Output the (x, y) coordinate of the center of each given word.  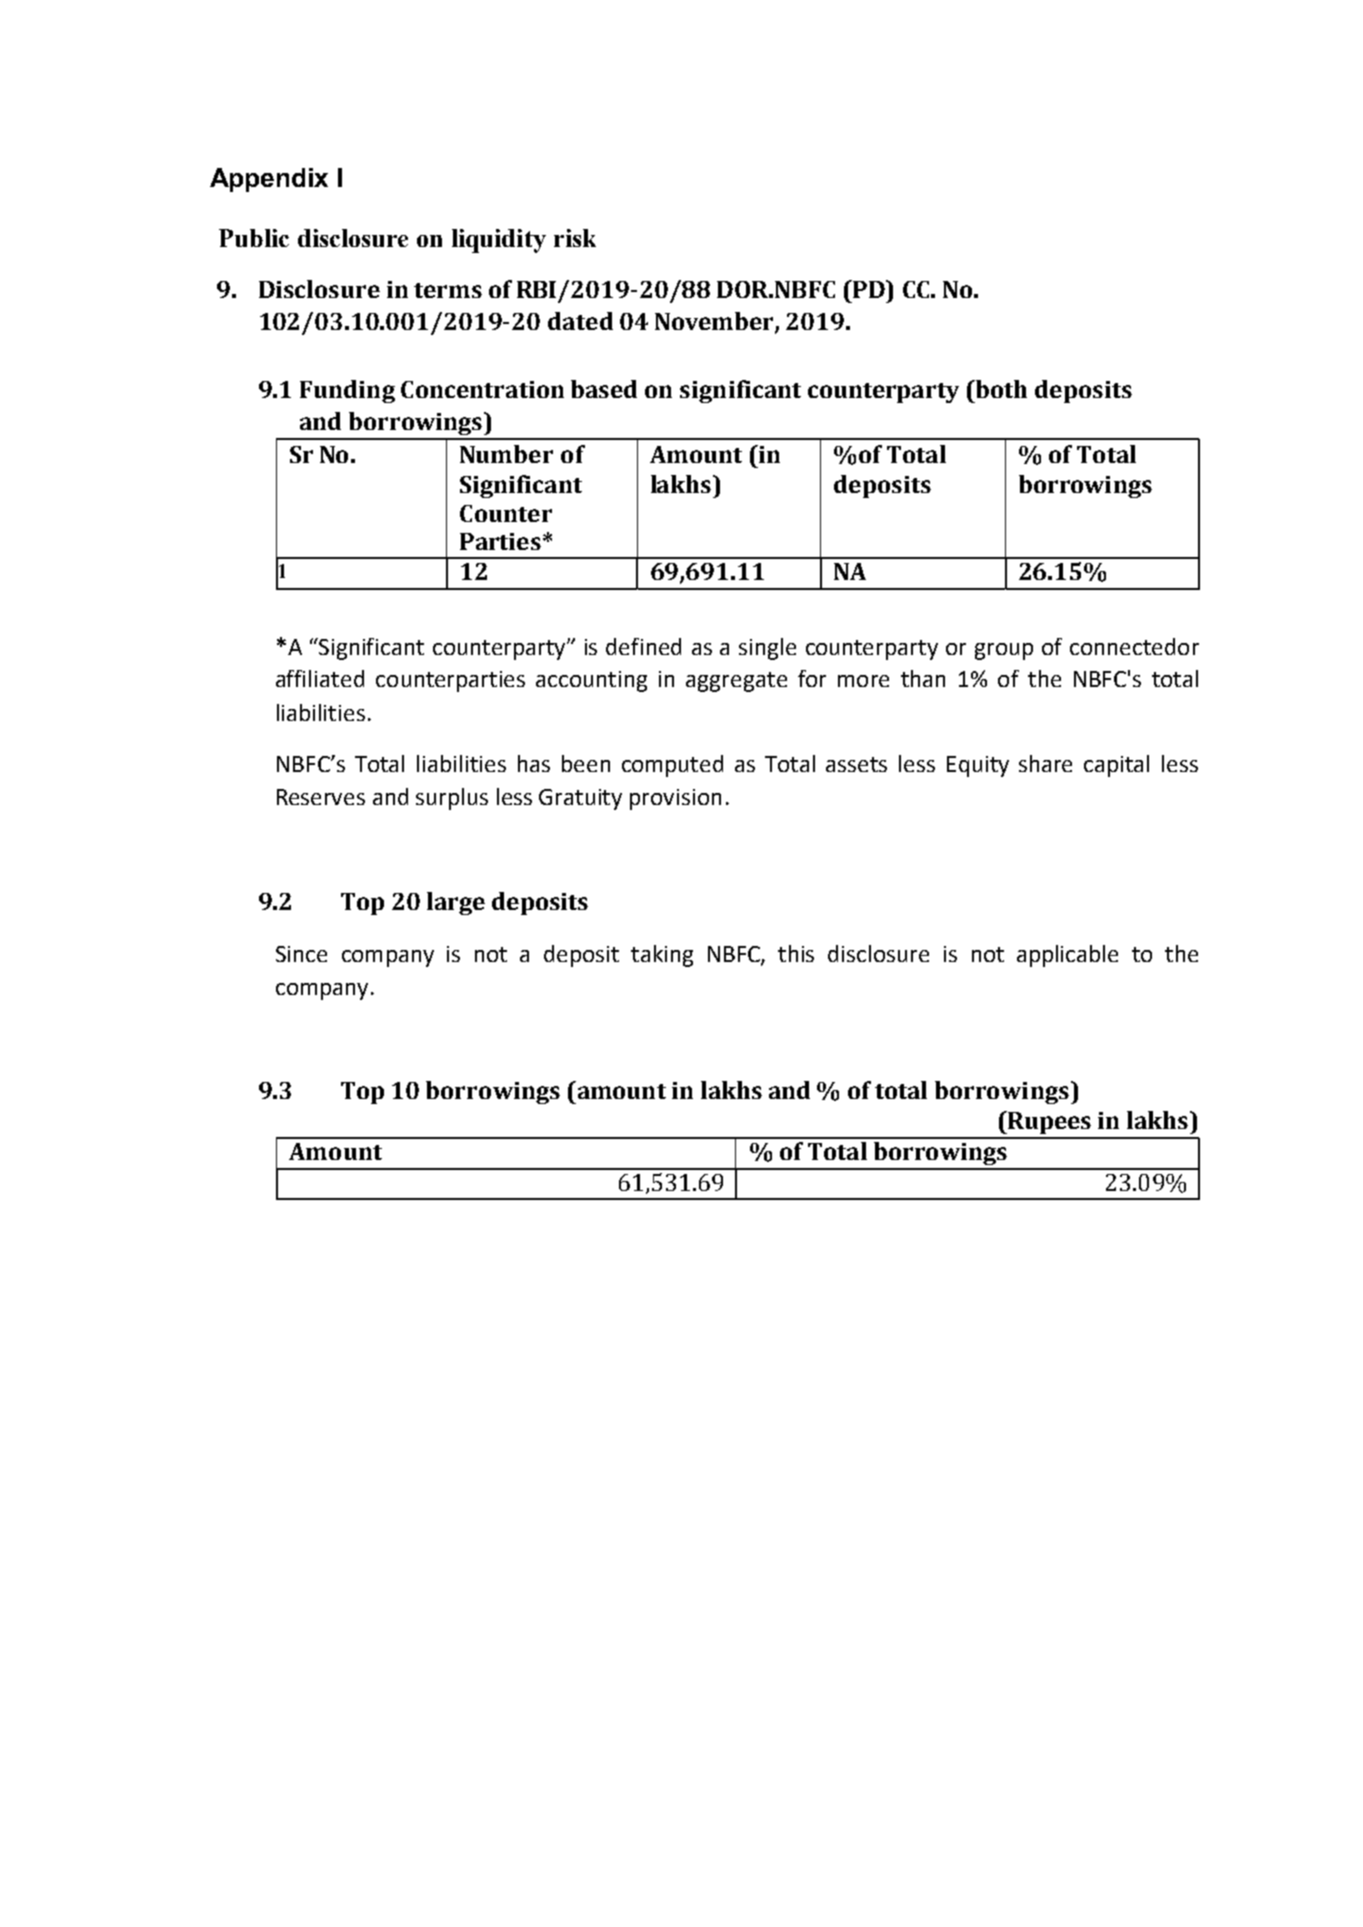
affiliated (320, 678)
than (923, 678)
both (1000, 389)
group (1004, 651)
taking (662, 956)
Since (301, 954)
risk (575, 238)
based (604, 389)
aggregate (736, 682)
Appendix (269, 180)
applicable (1067, 956)
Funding (347, 391)
